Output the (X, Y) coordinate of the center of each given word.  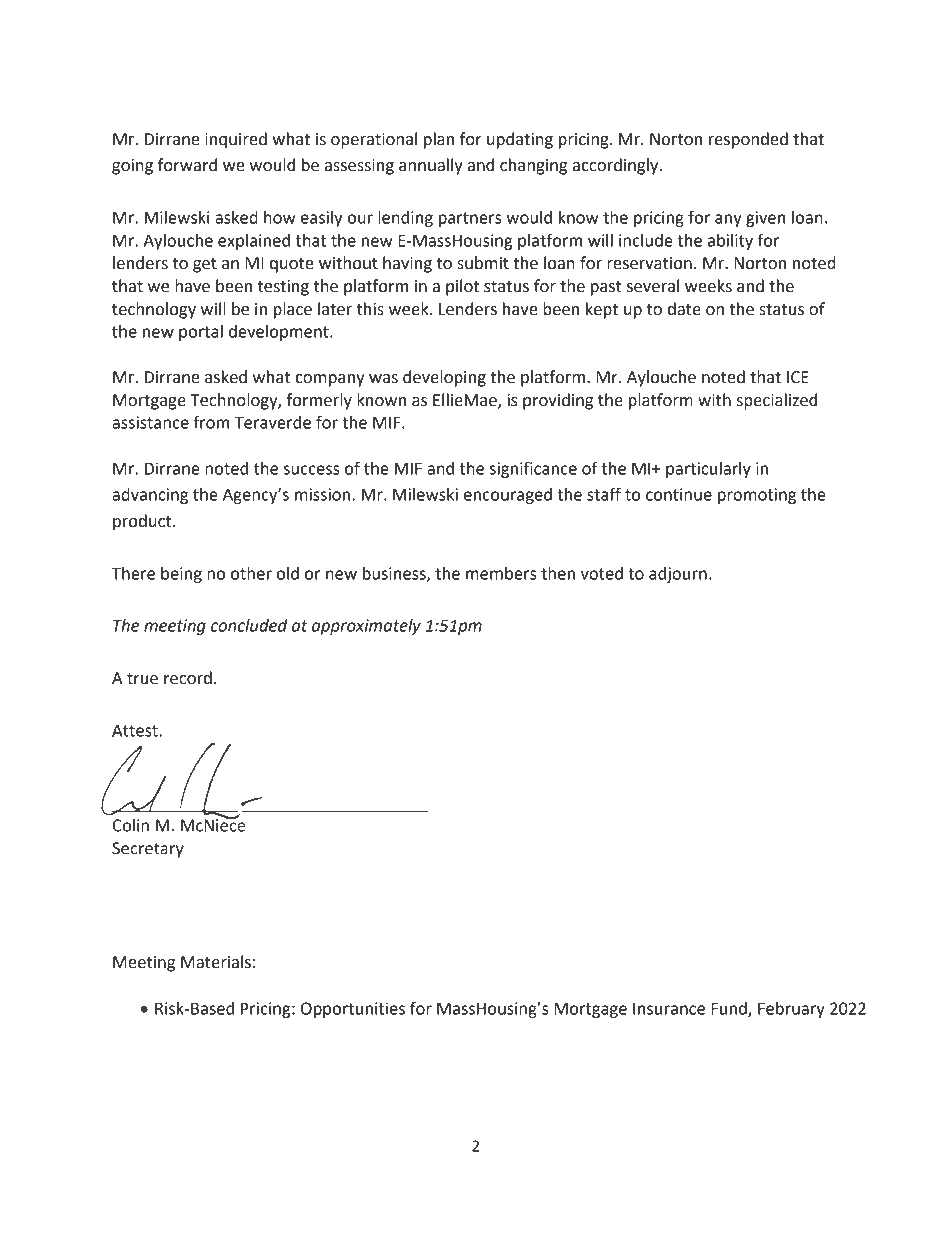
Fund (730, 1009)
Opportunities (353, 1010)
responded (748, 140)
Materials (216, 962)
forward (187, 165)
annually (431, 166)
